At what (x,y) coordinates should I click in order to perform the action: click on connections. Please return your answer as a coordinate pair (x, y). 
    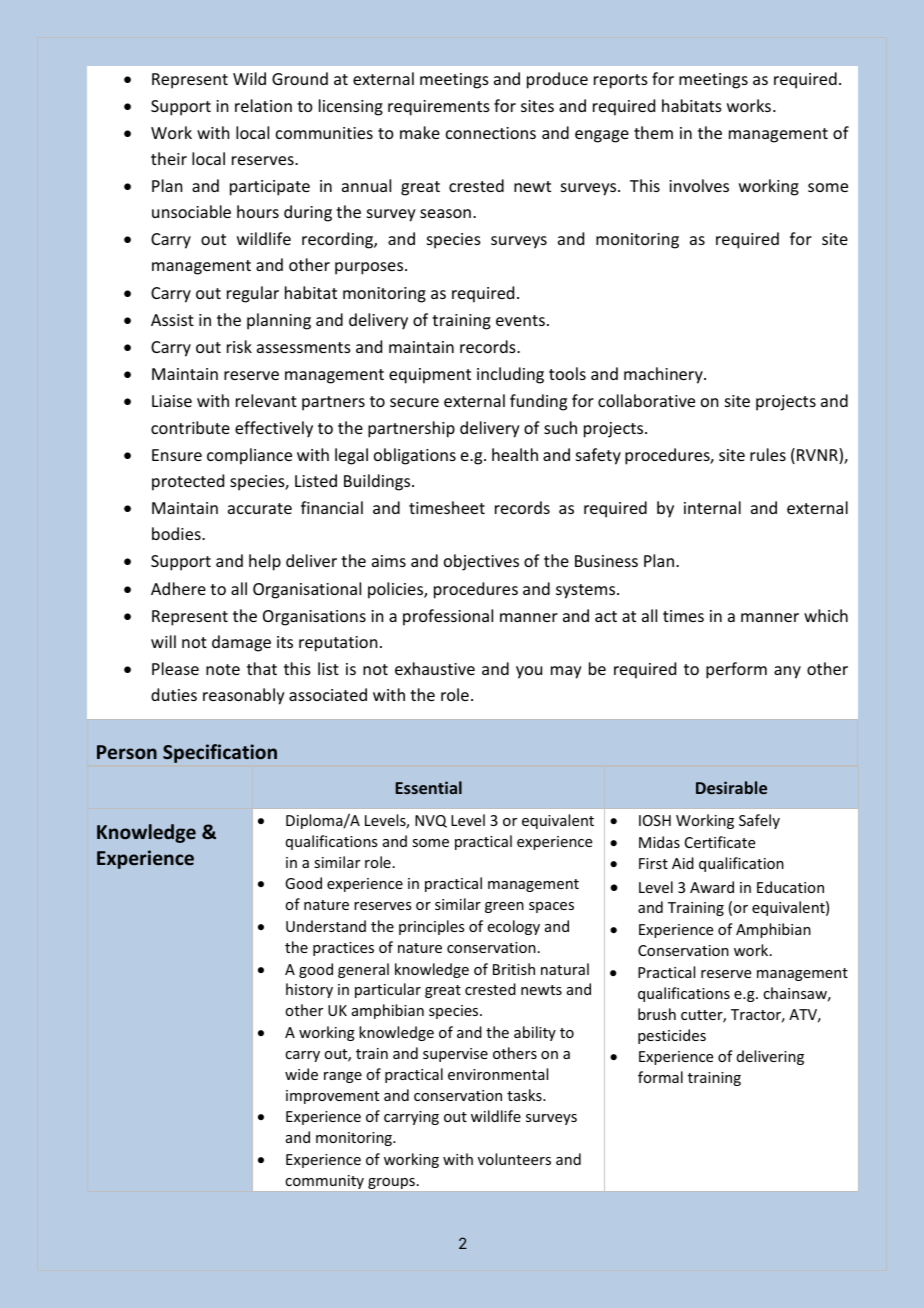
    Looking at the image, I should click on (491, 133).
